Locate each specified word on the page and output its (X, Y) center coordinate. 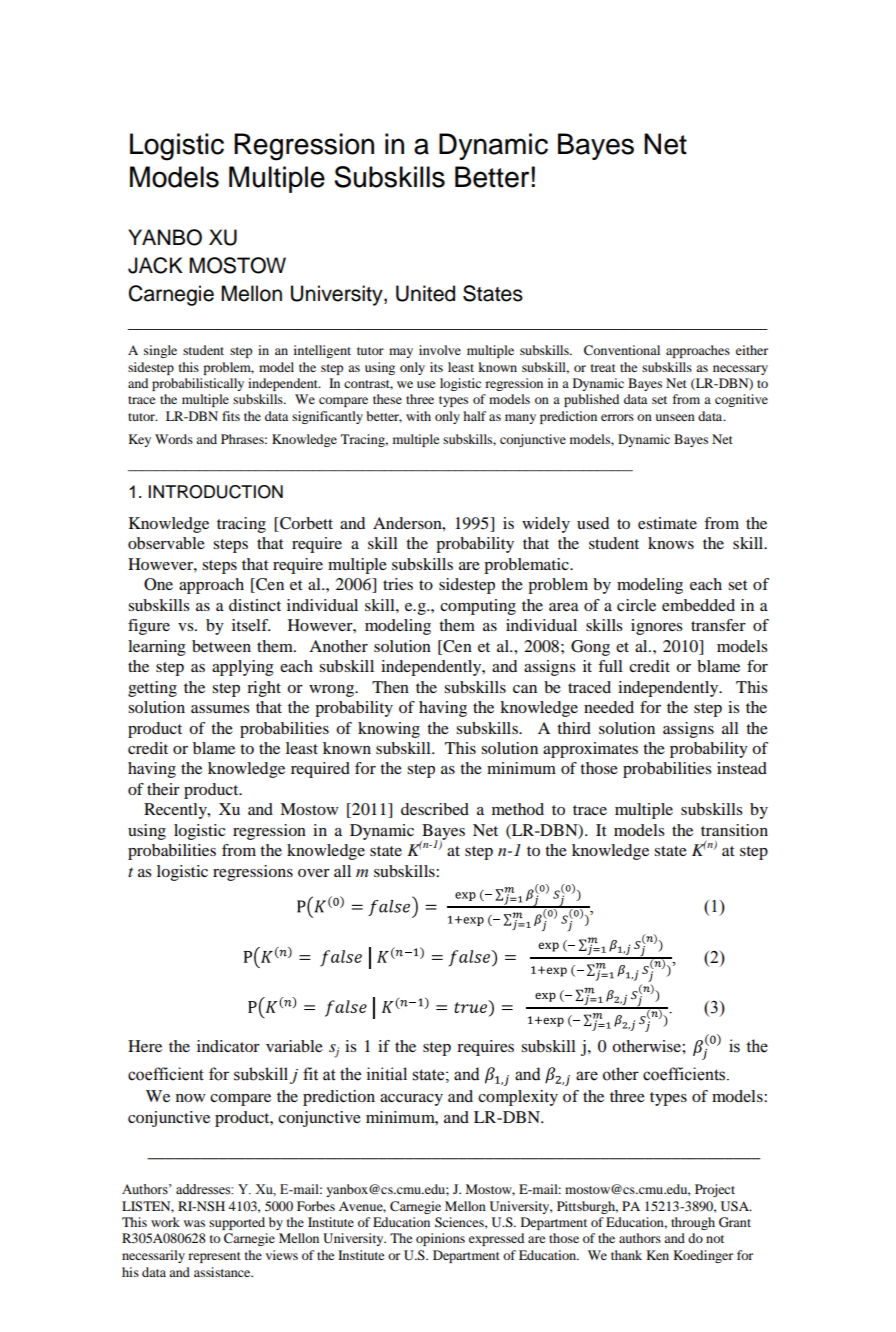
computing (478, 607)
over (314, 873)
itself (251, 625)
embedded (698, 605)
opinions (440, 1239)
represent (214, 1257)
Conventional (622, 350)
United (425, 293)
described (435, 809)
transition (734, 830)
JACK (155, 265)
